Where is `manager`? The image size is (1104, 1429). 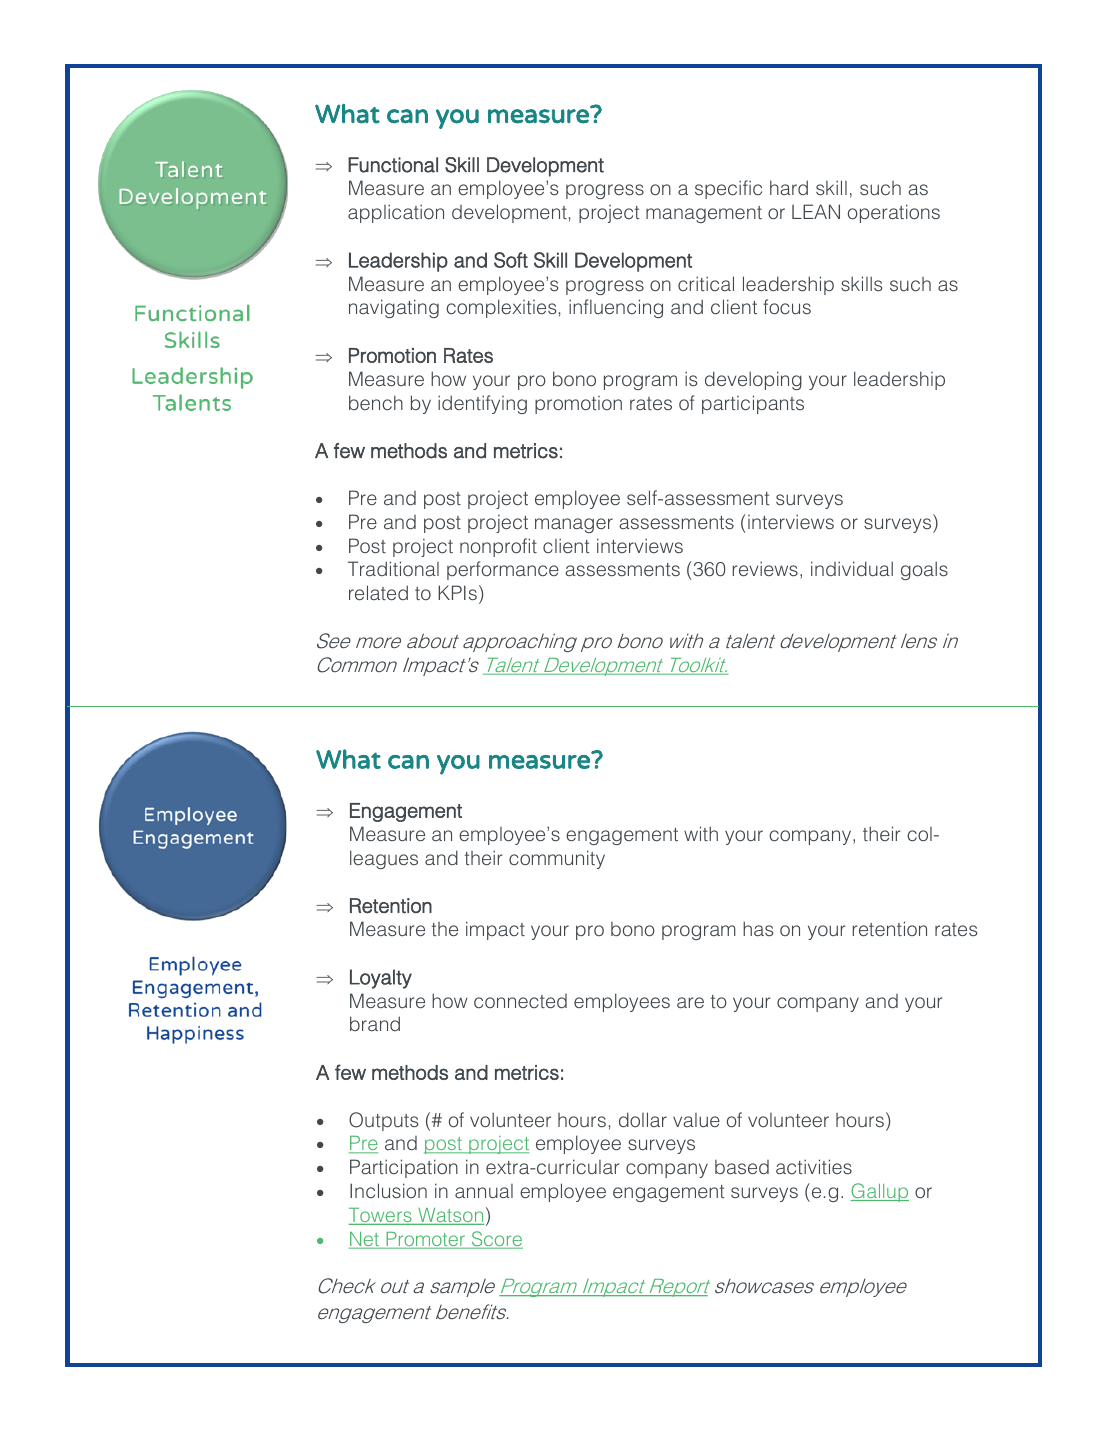
manager is located at coordinates (574, 525).
